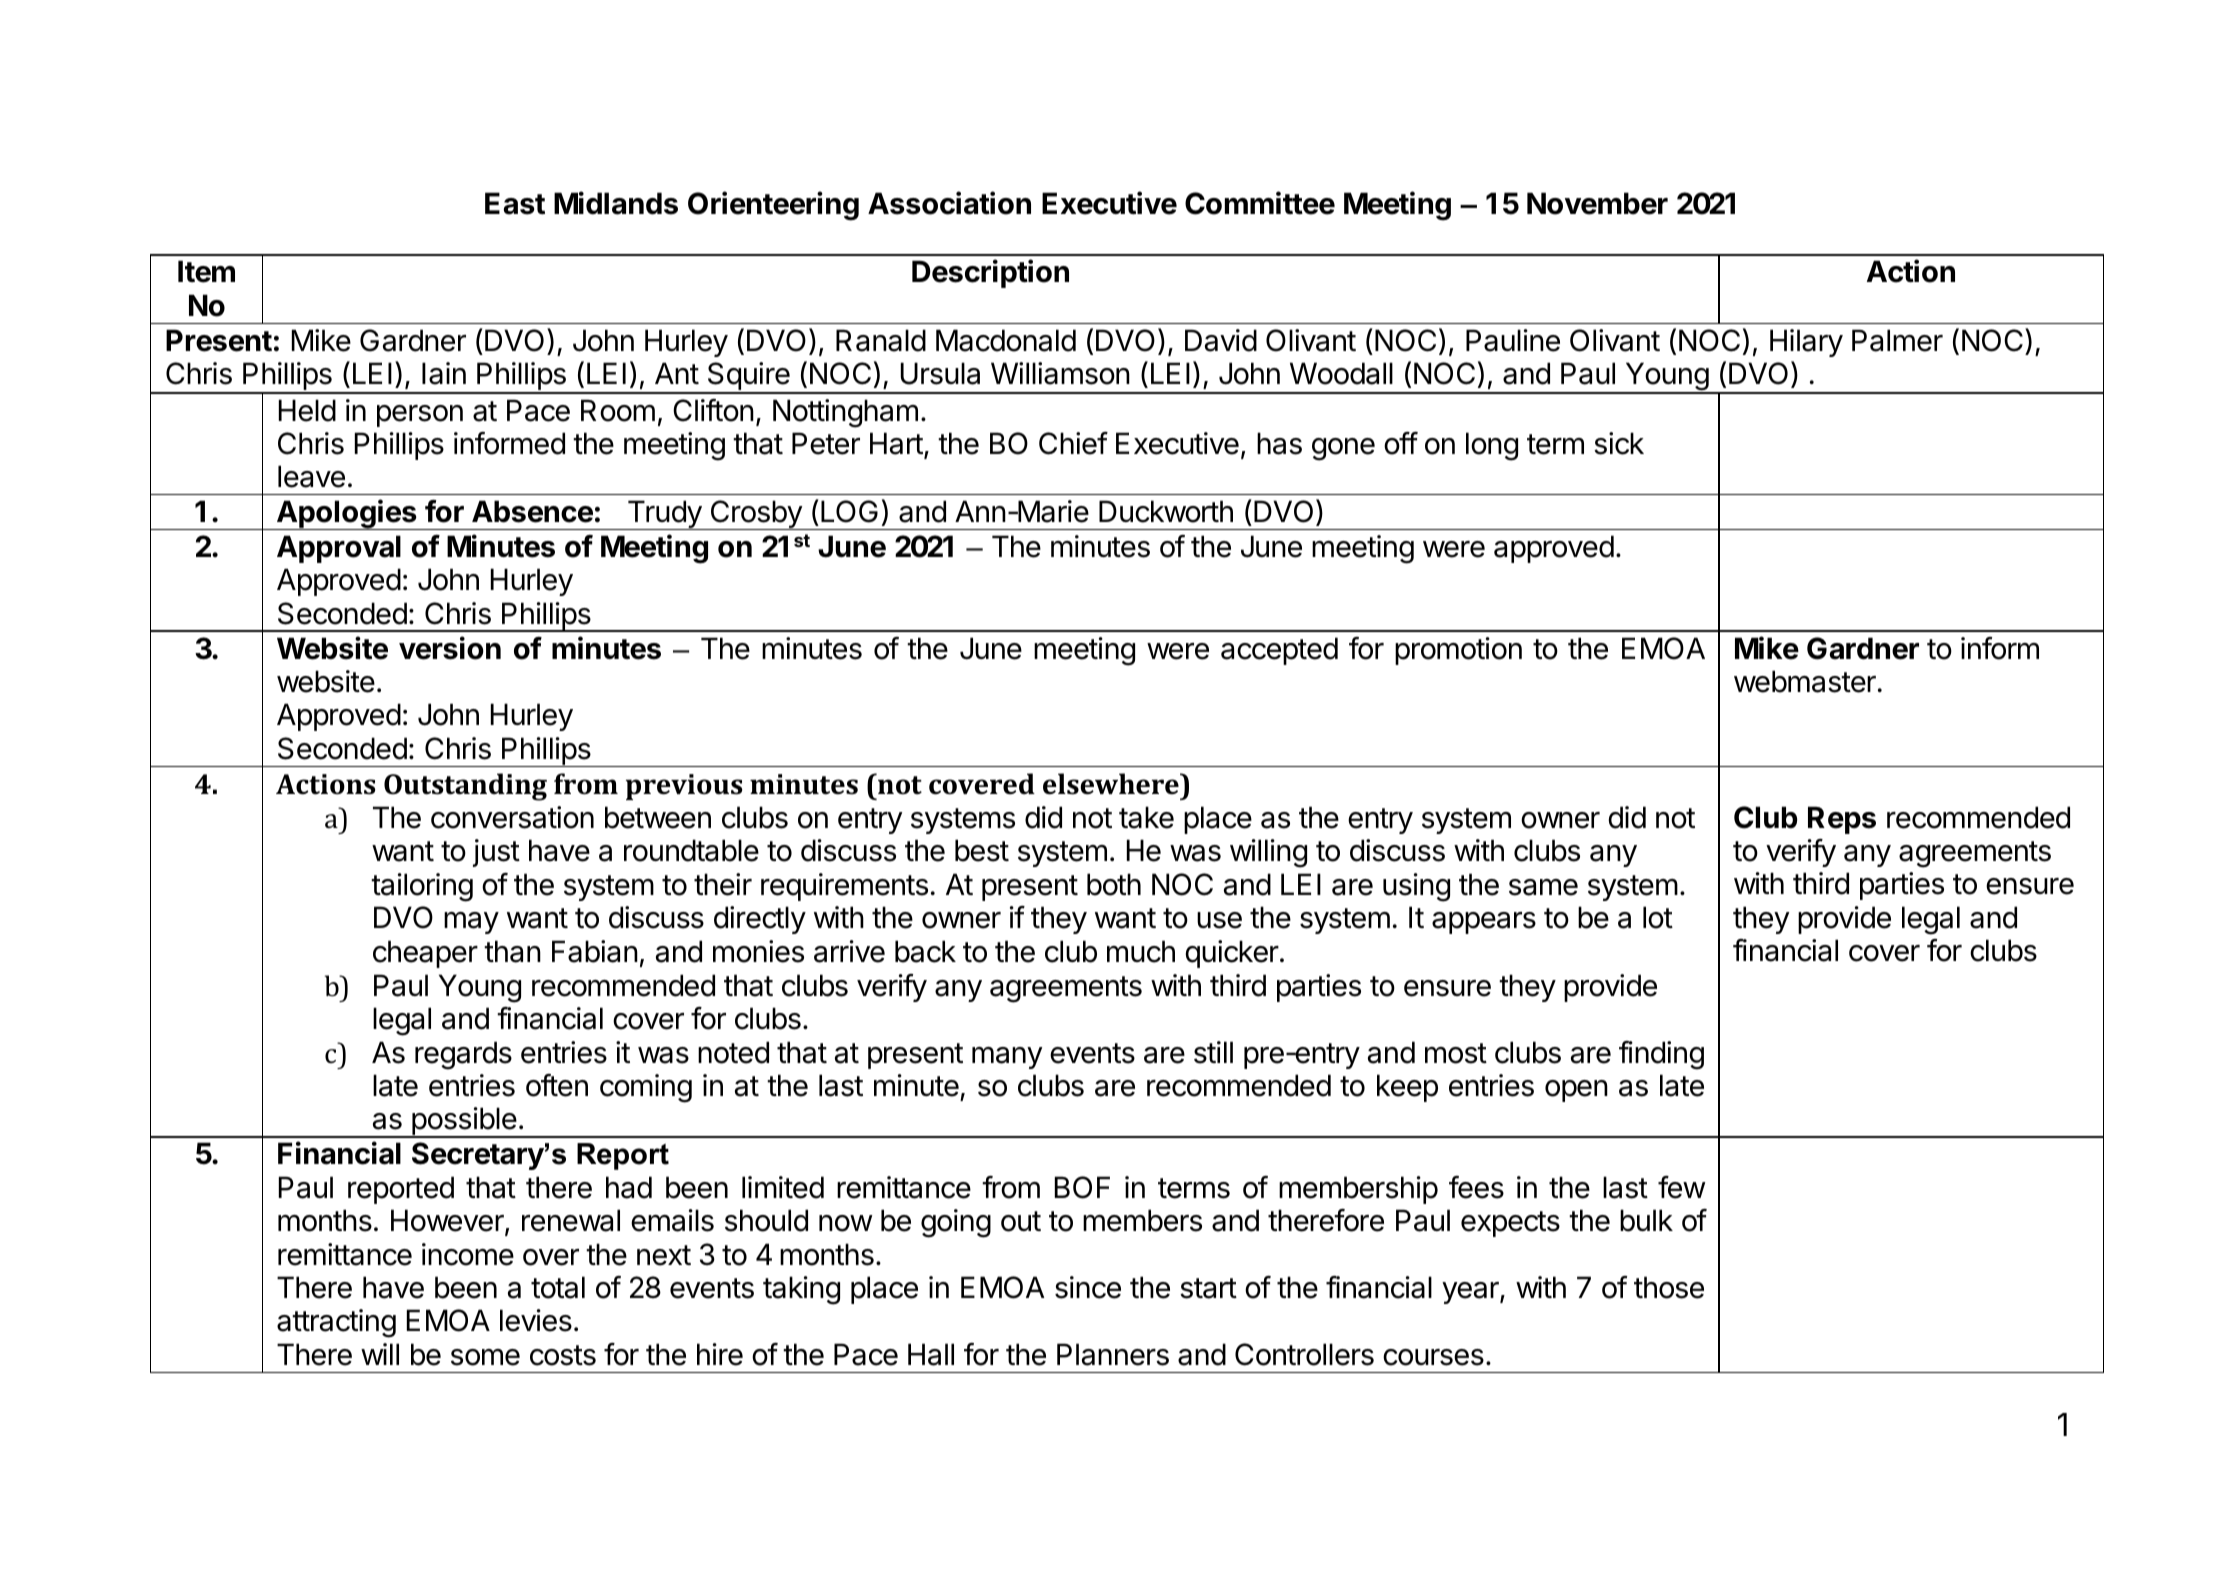 The image size is (2224, 1573). I want to click on East, so click(515, 203).
